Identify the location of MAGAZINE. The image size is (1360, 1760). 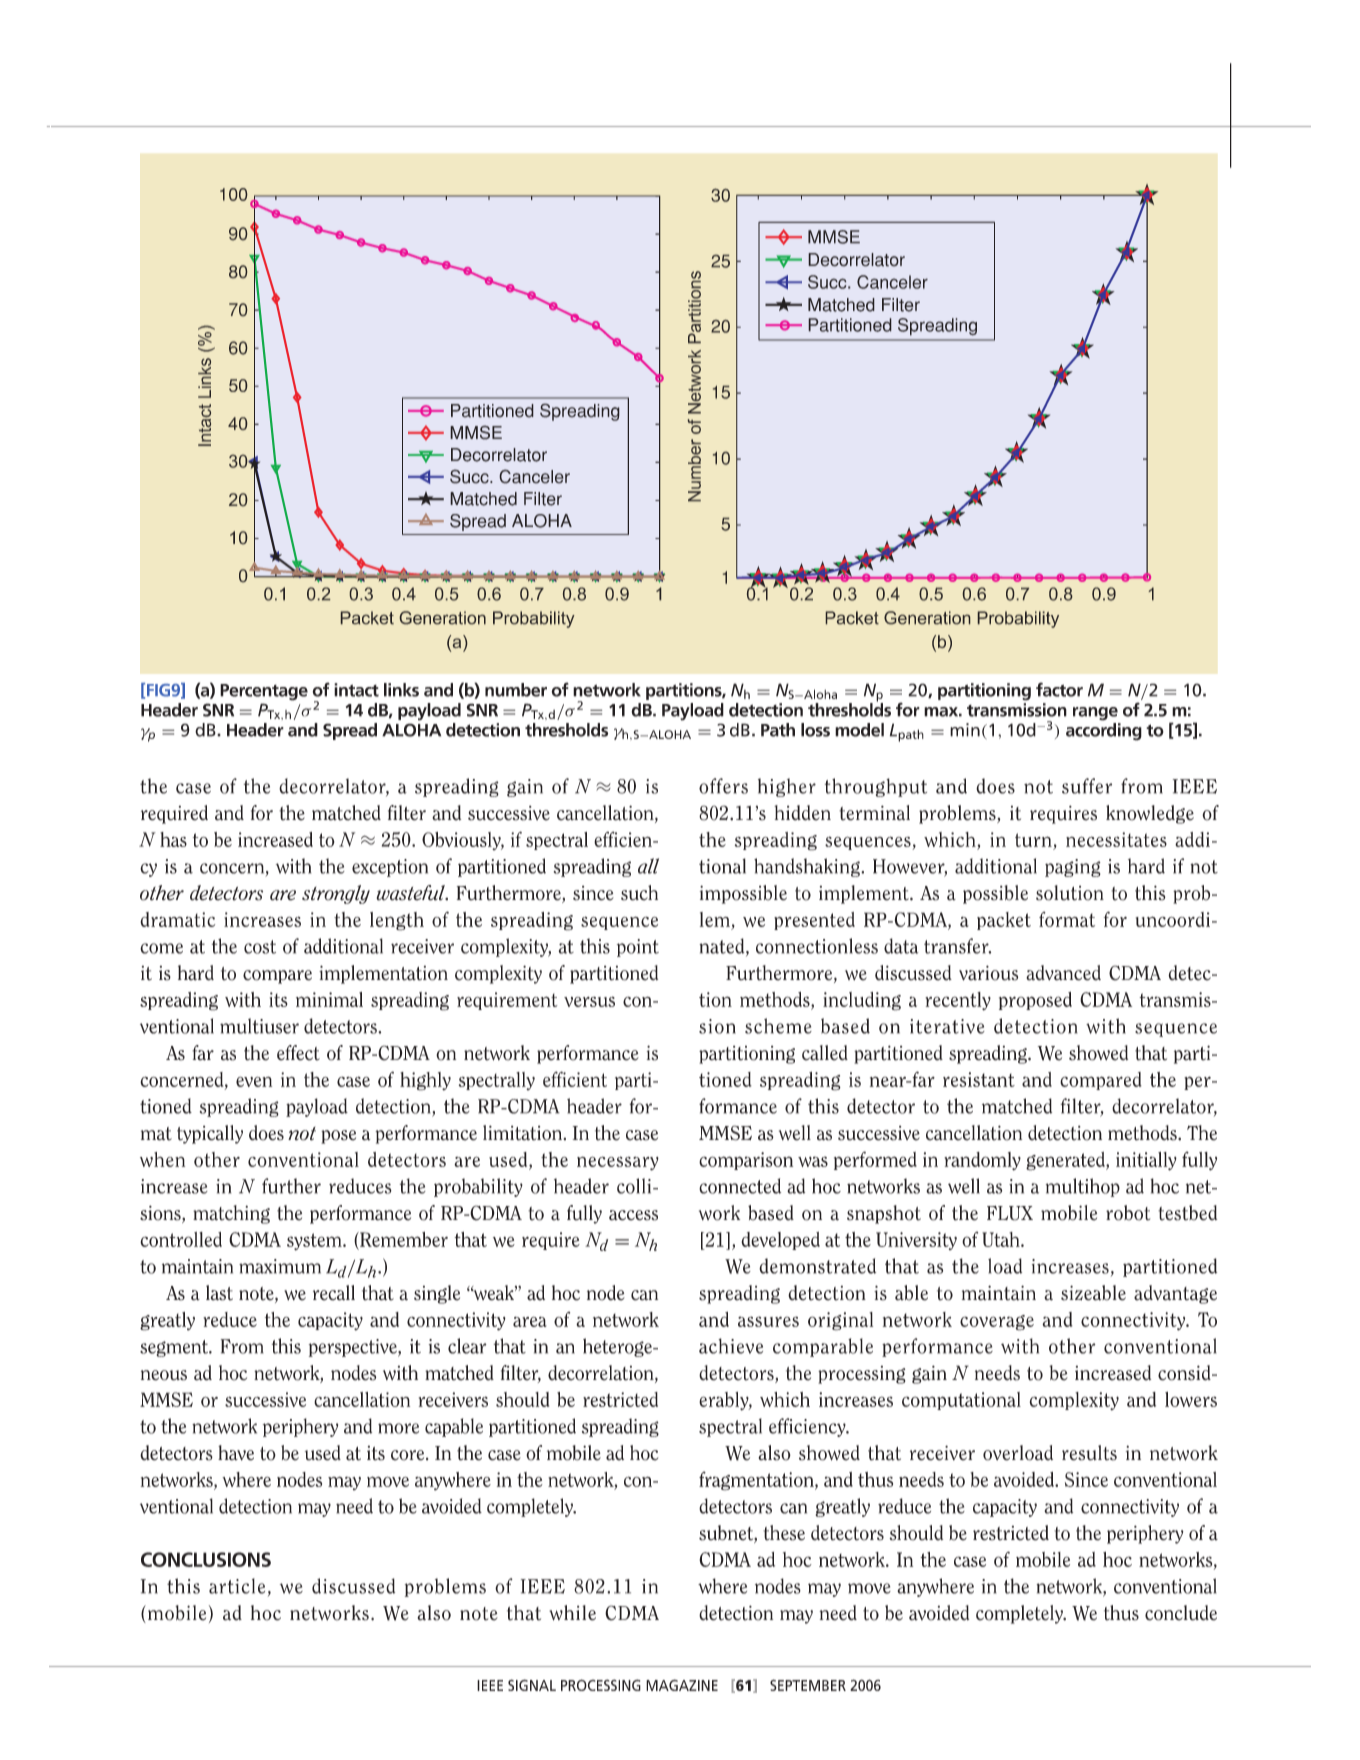
(682, 1685).
